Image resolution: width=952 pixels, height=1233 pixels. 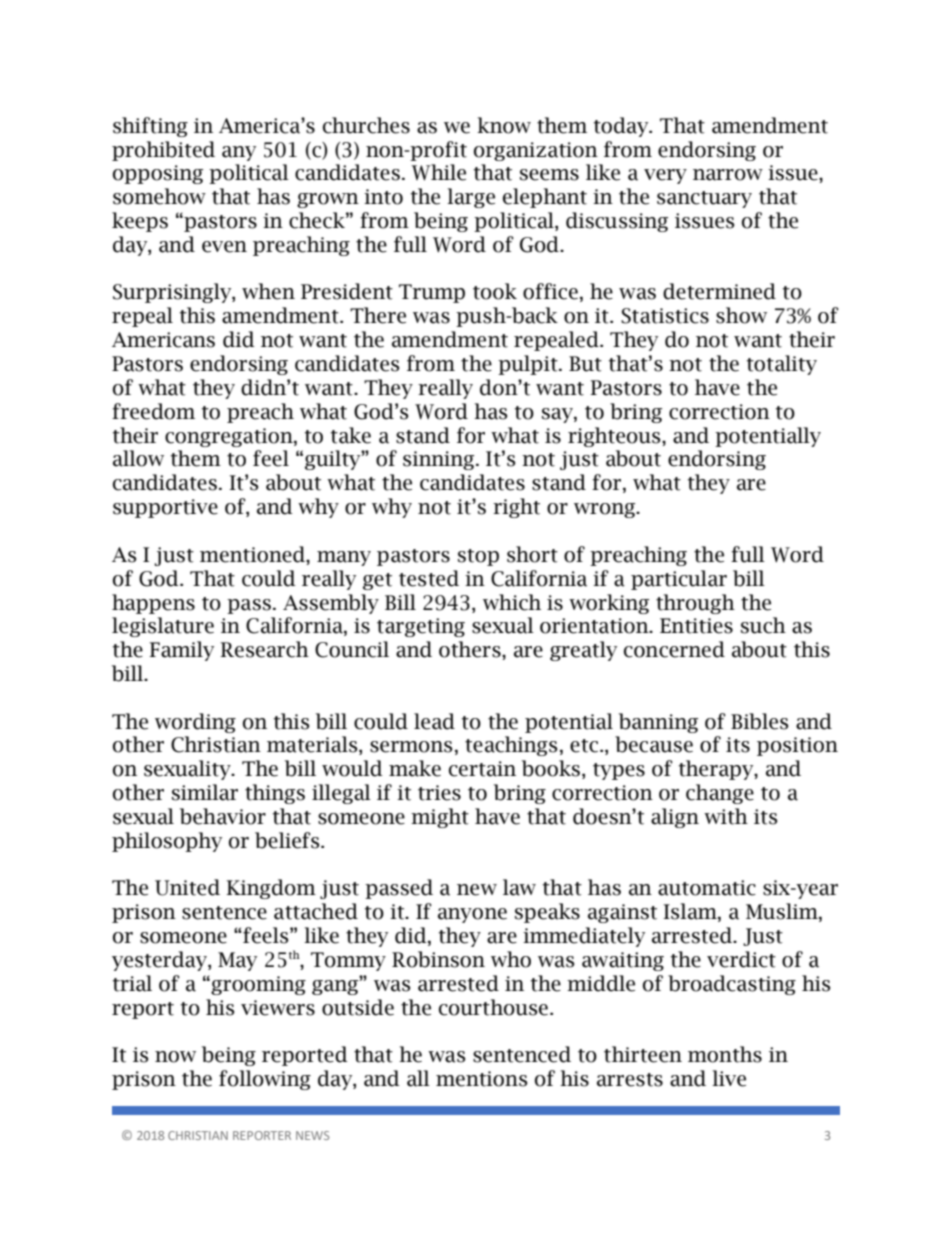 I want to click on sinning, so click(x=440, y=460).
